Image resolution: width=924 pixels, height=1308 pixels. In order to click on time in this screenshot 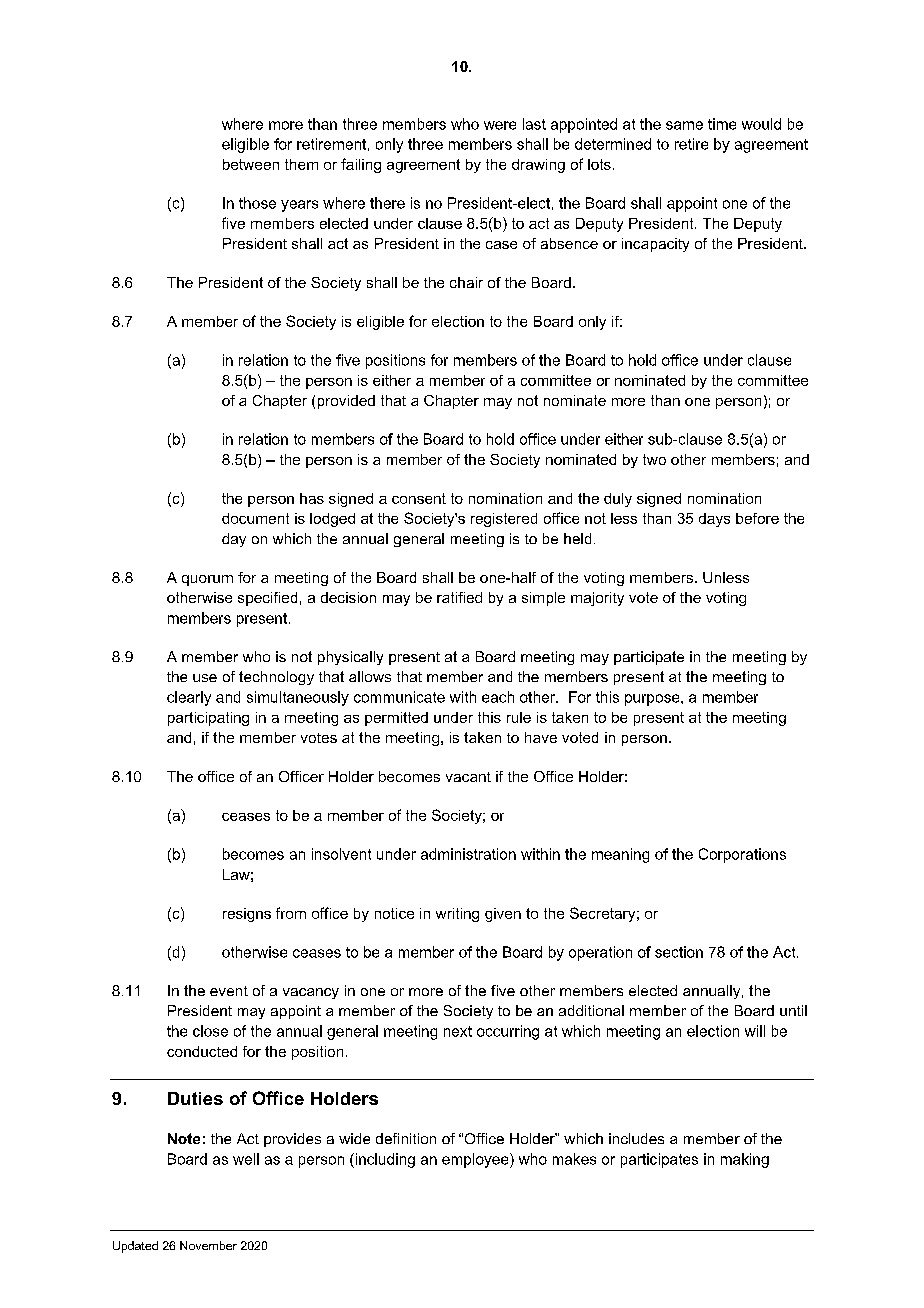, I will do `click(722, 124)`.
